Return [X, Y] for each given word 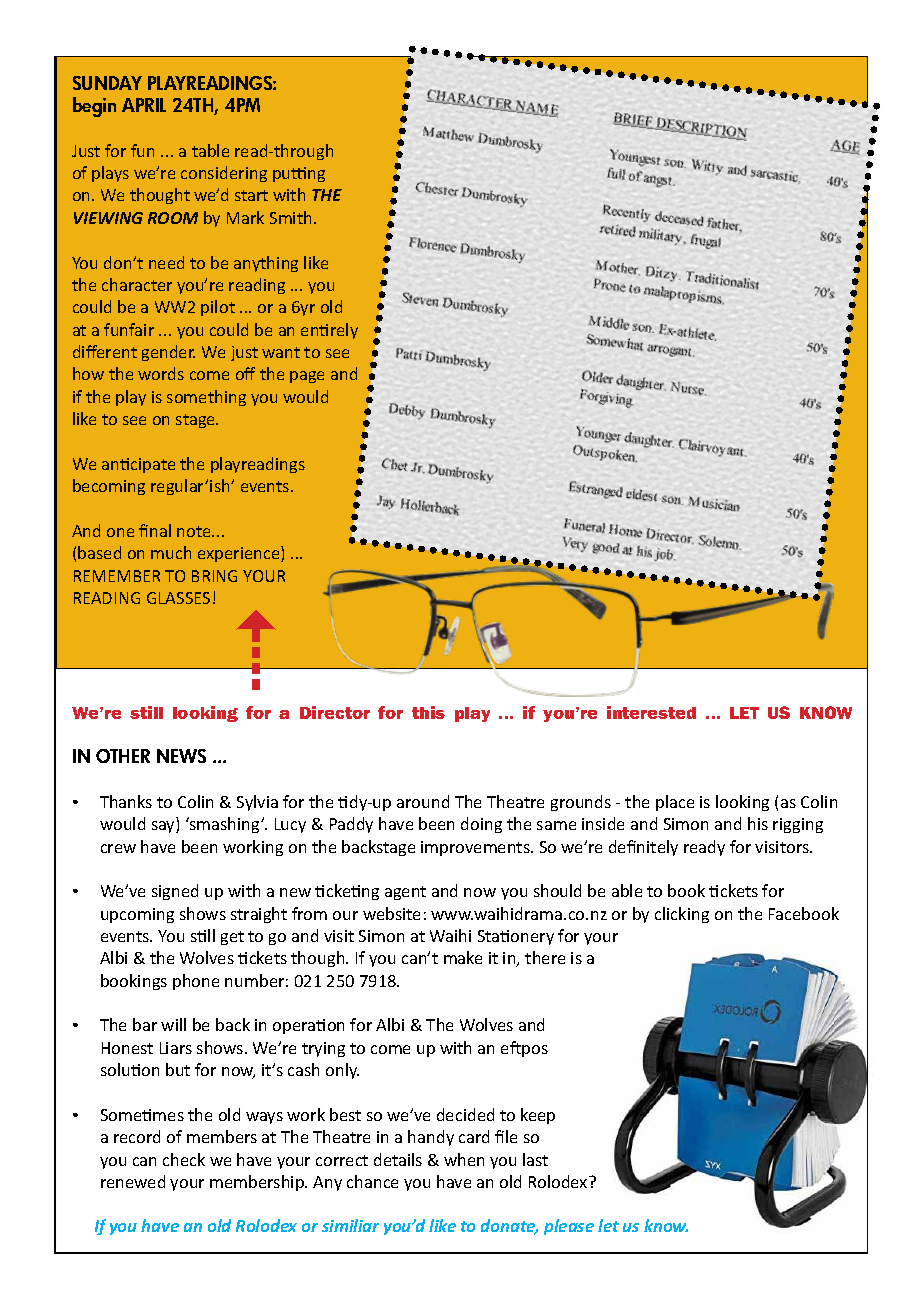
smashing [225, 825]
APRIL [144, 105]
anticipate [138, 465]
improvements [476, 848]
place [675, 803]
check [184, 1159]
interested [651, 712]
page [307, 377]
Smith [290, 217]
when [464, 1159]
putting [299, 174]
